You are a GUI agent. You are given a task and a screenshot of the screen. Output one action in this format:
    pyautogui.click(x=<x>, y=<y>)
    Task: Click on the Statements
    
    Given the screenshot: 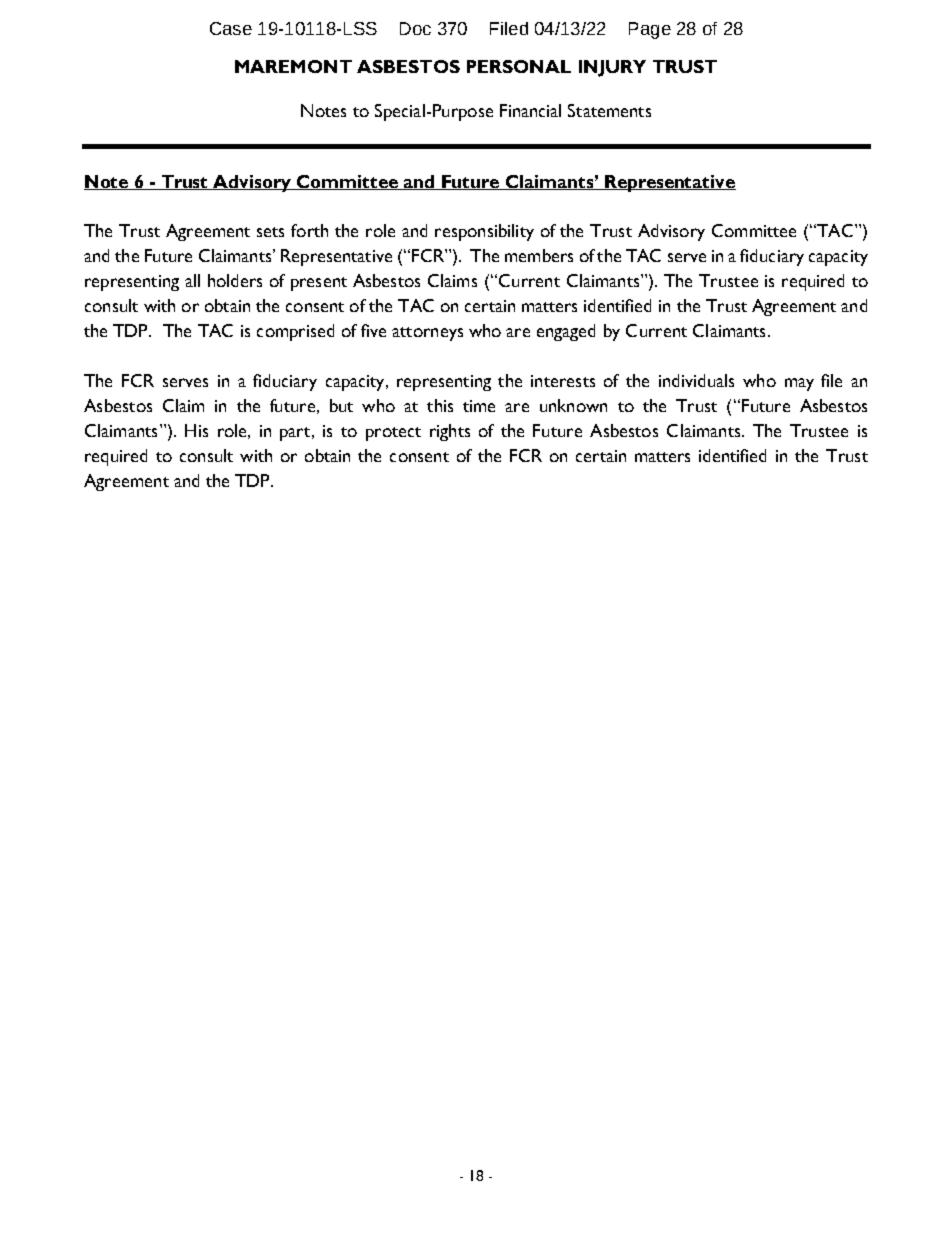 What is the action you would take?
    pyautogui.click(x=609, y=110)
